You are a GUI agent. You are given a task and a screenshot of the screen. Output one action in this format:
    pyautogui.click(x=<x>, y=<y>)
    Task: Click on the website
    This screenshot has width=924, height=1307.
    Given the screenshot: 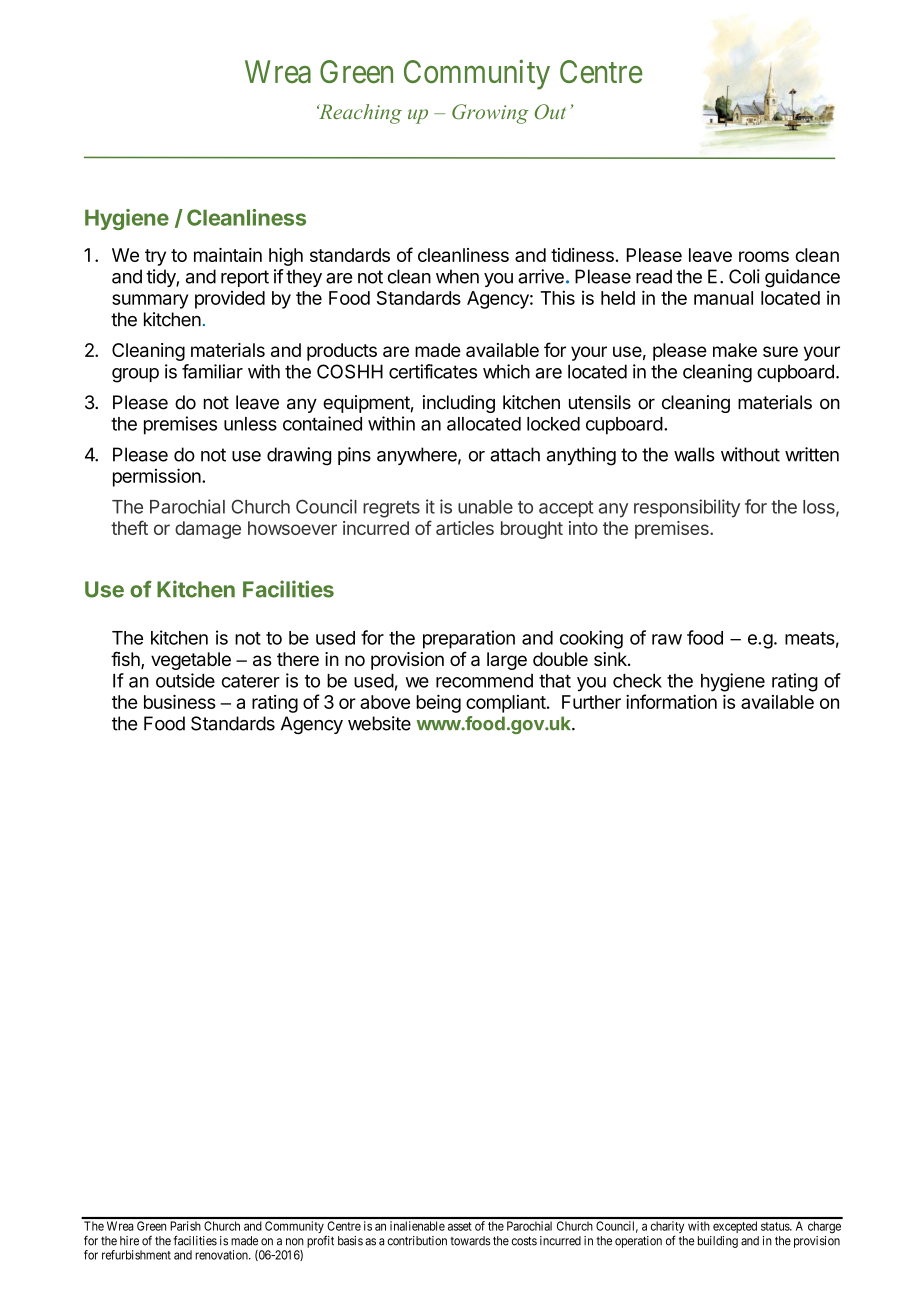 What is the action you would take?
    pyautogui.click(x=379, y=723)
